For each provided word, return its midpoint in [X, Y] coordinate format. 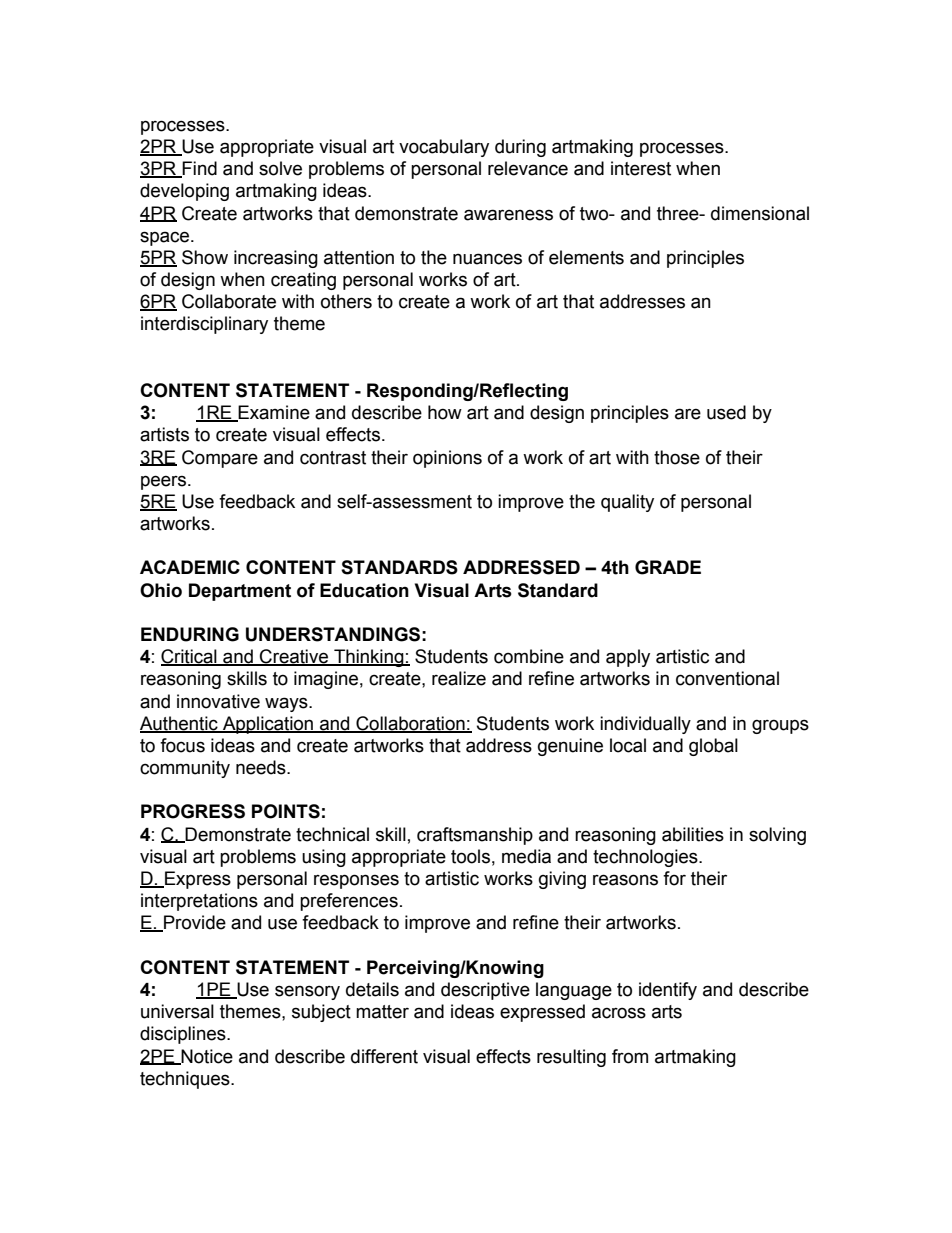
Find [199, 169]
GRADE [668, 567]
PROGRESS [193, 811]
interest [641, 168]
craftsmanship [475, 836]
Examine [273, 413]
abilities [693, 834]
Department [240, 592]
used [726, 412]
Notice [206, 1057]
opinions [447, 459]
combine [529, 656]
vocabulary [444, 148]
